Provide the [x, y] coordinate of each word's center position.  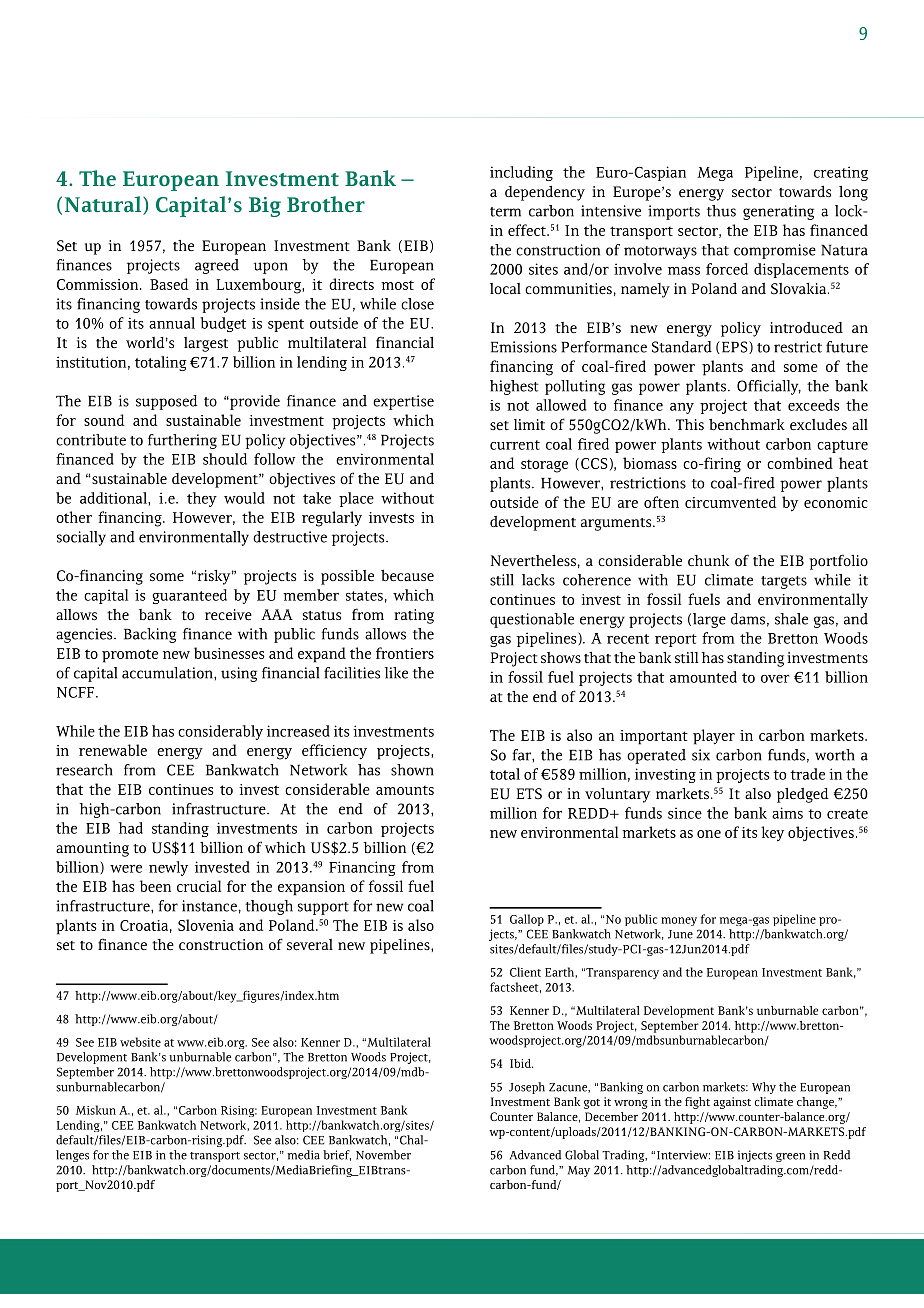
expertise [403, 402]
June [680, 934]
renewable [113, 750]
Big [265, 207]
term [505, 212]
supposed [166, 402]
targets [784, 582]
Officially [769, 387]
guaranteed [189, 596]
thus [721, 211]
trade [807, 774]
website [140, 1042]
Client [525, 972]
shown [412, 770]
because [407, 576]
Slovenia [206, 925]
